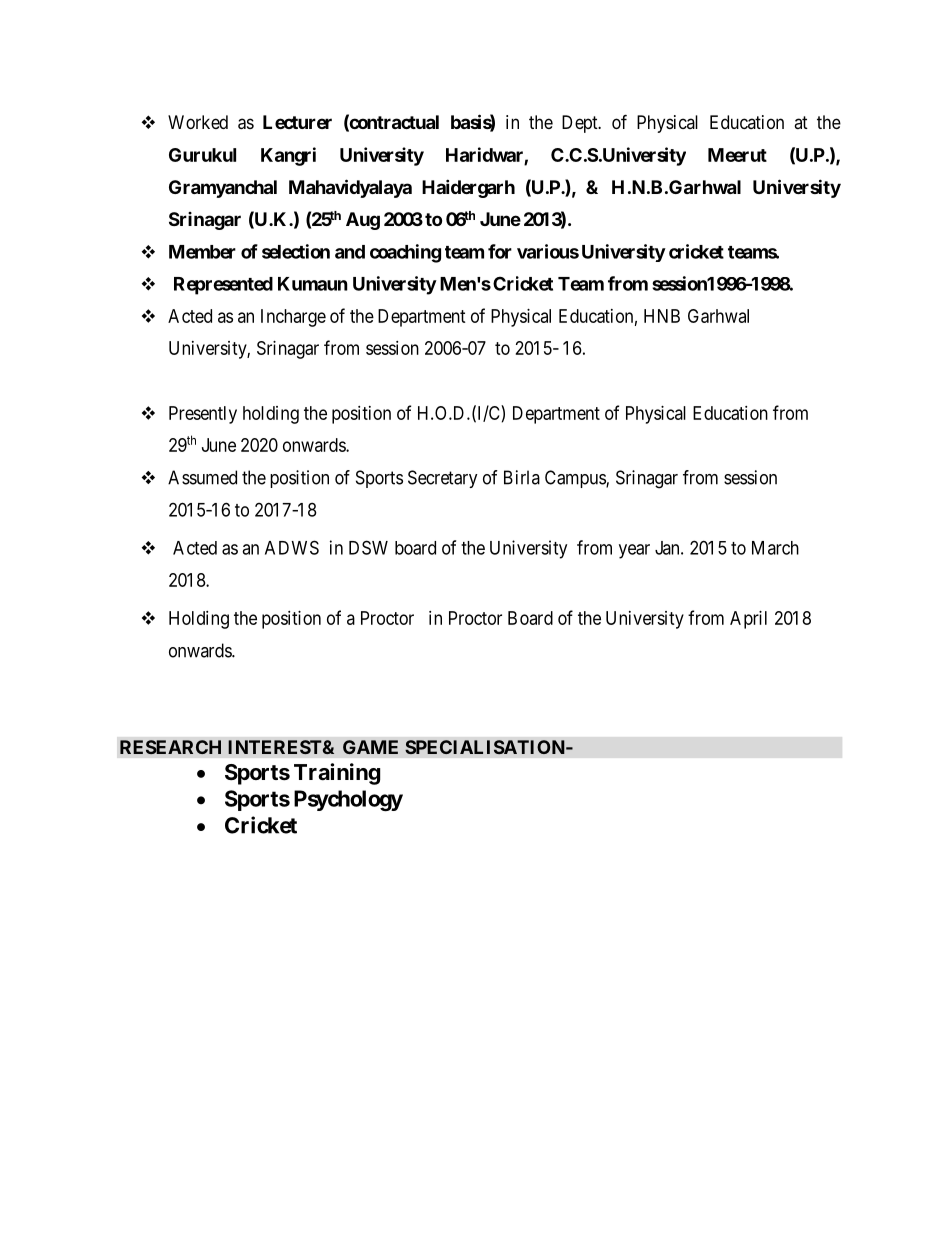  What do you see at coordinates (370, 747) in the screenshot?
I see `GAME` at bounding box center [370, 747].
